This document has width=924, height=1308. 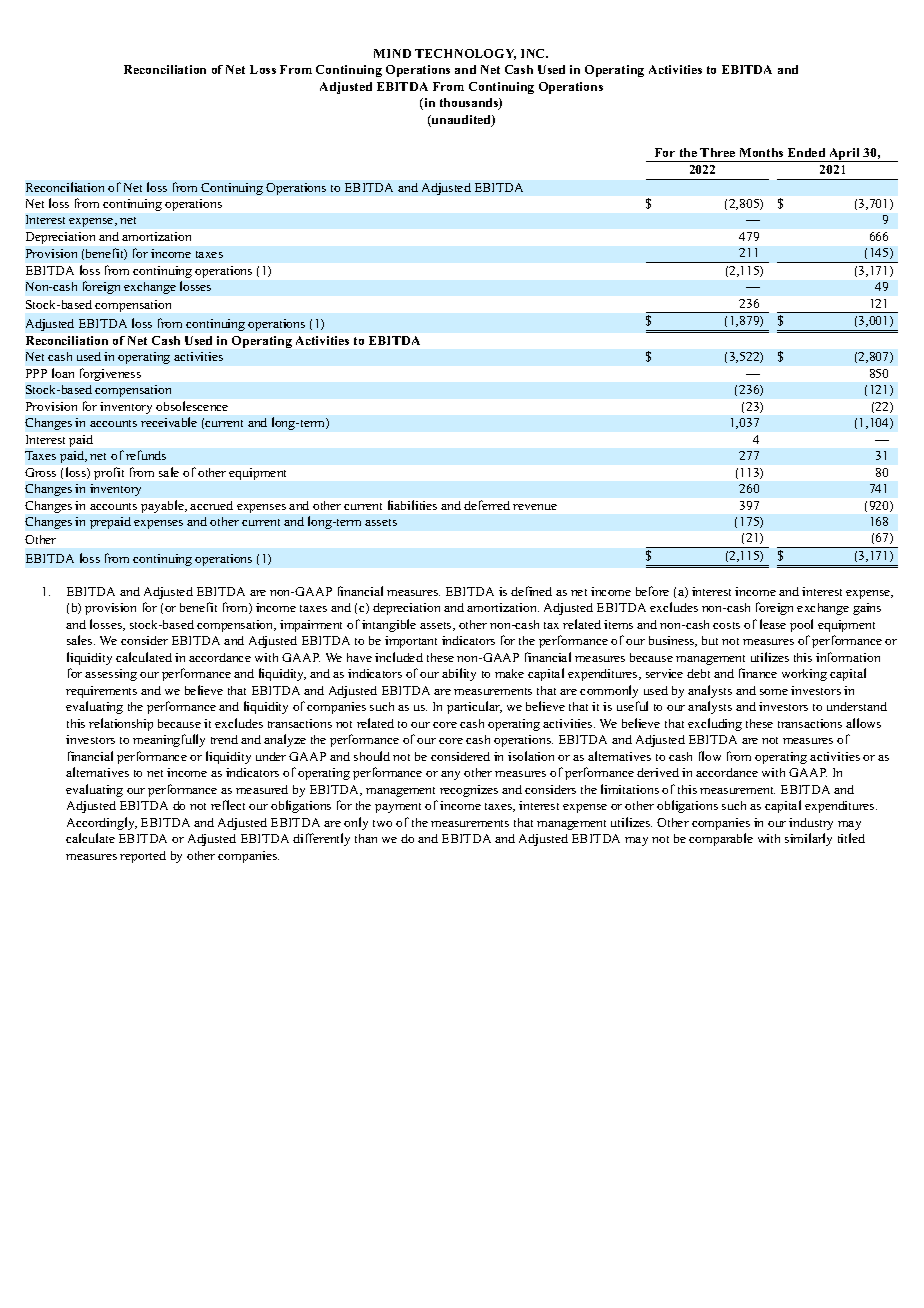 I want to click on Months, so click(x=761, y=152).
